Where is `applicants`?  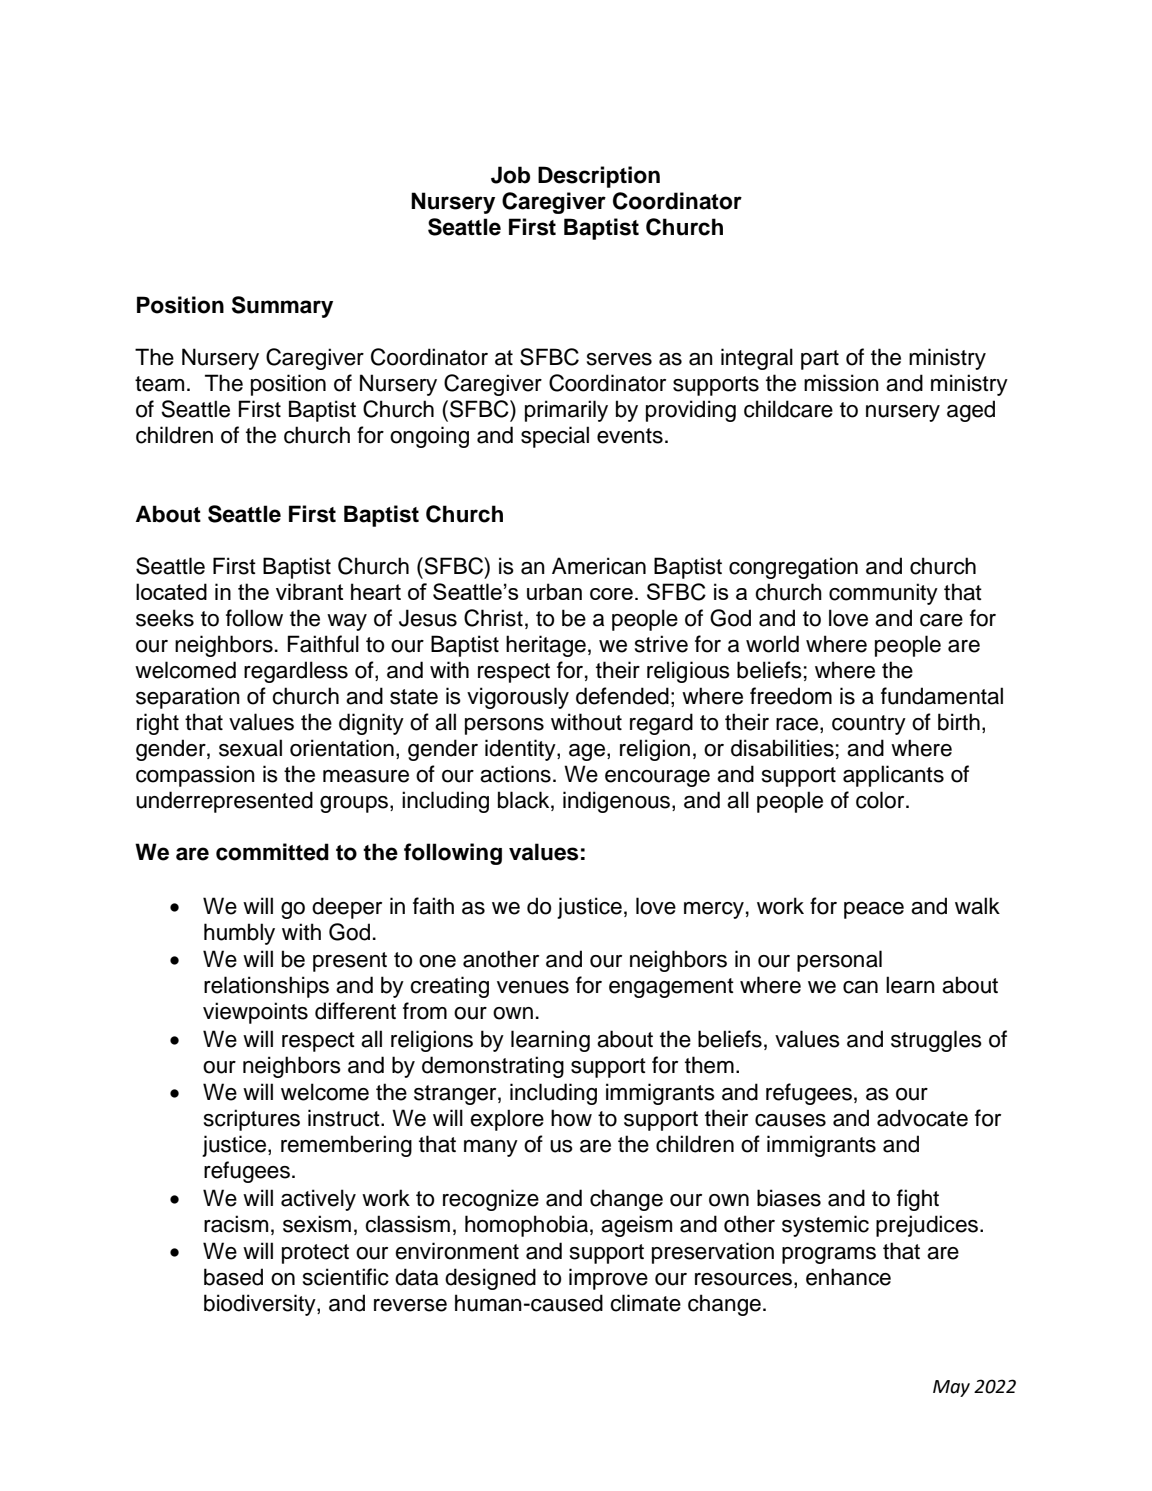 applicants is located at coordinates (893, 776).
